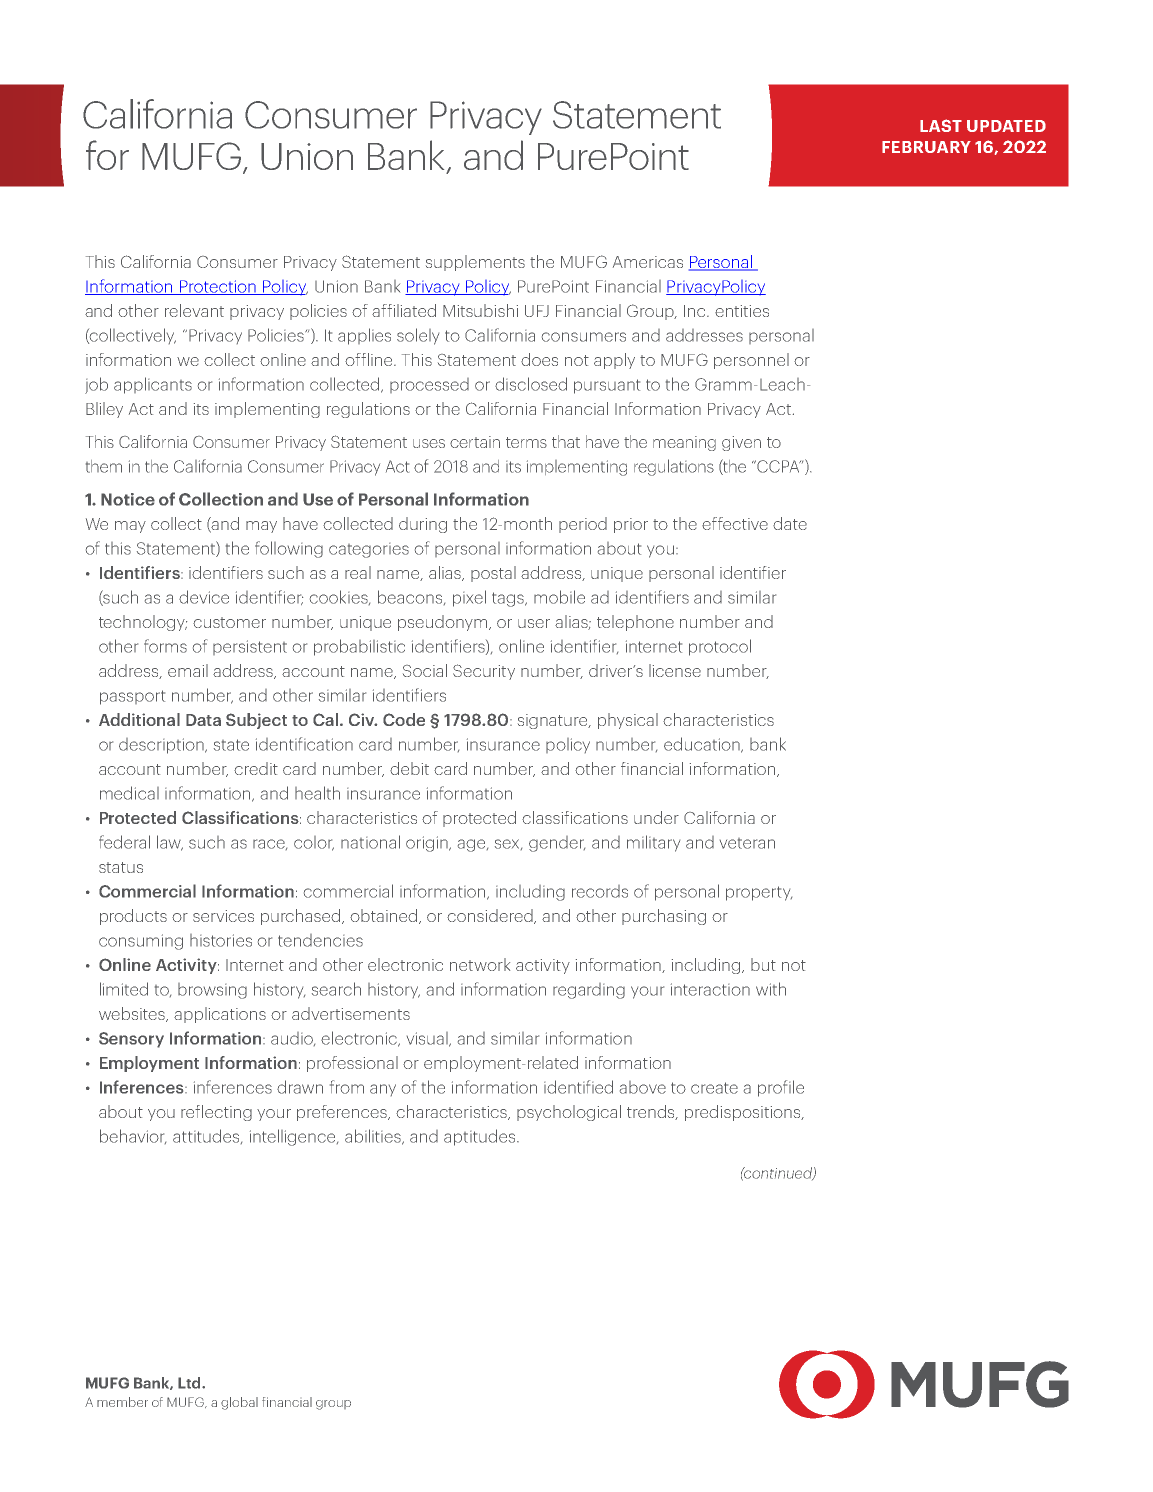  I want to click on education, so click(703, 745).
